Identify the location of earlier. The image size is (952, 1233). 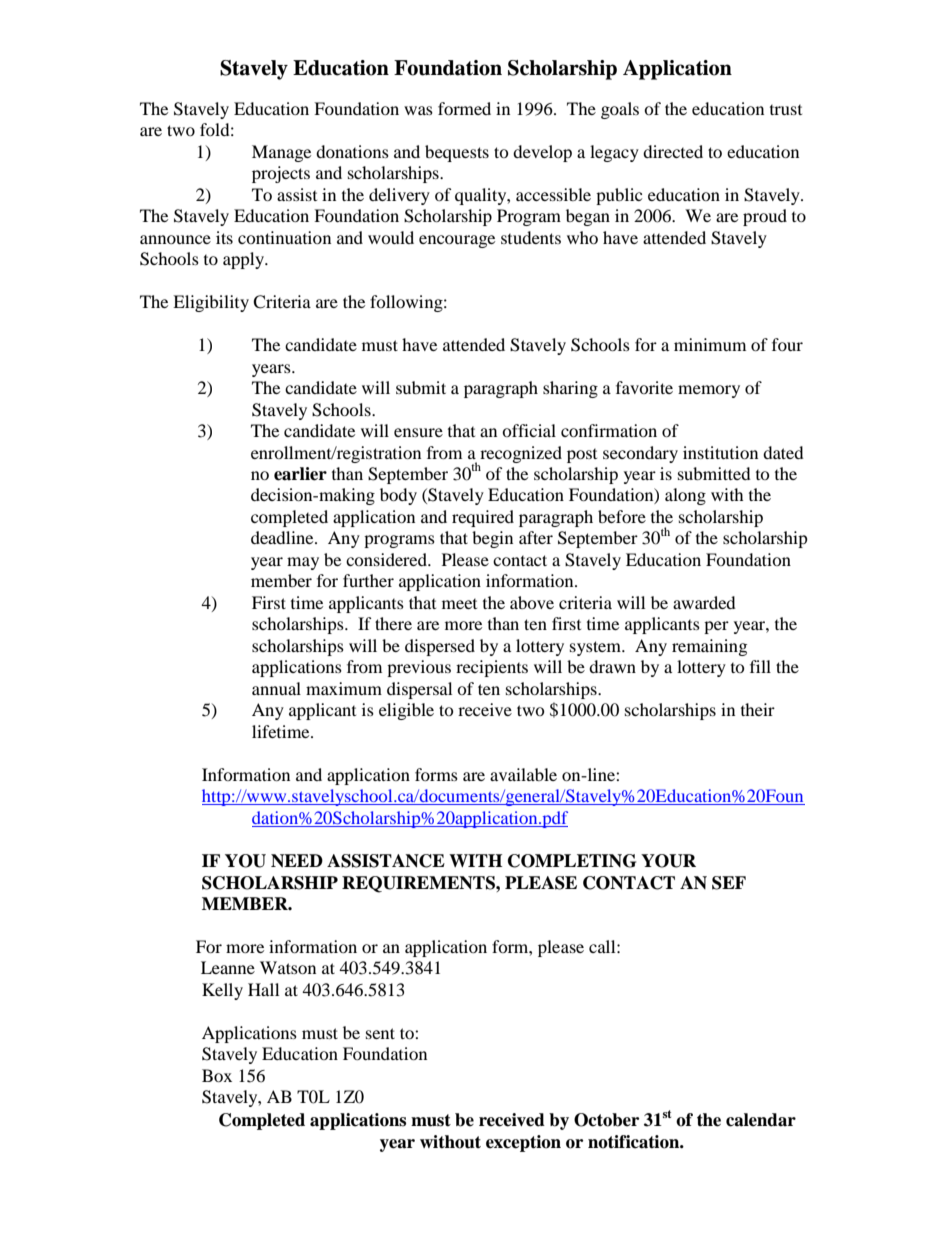
(300, 474).
